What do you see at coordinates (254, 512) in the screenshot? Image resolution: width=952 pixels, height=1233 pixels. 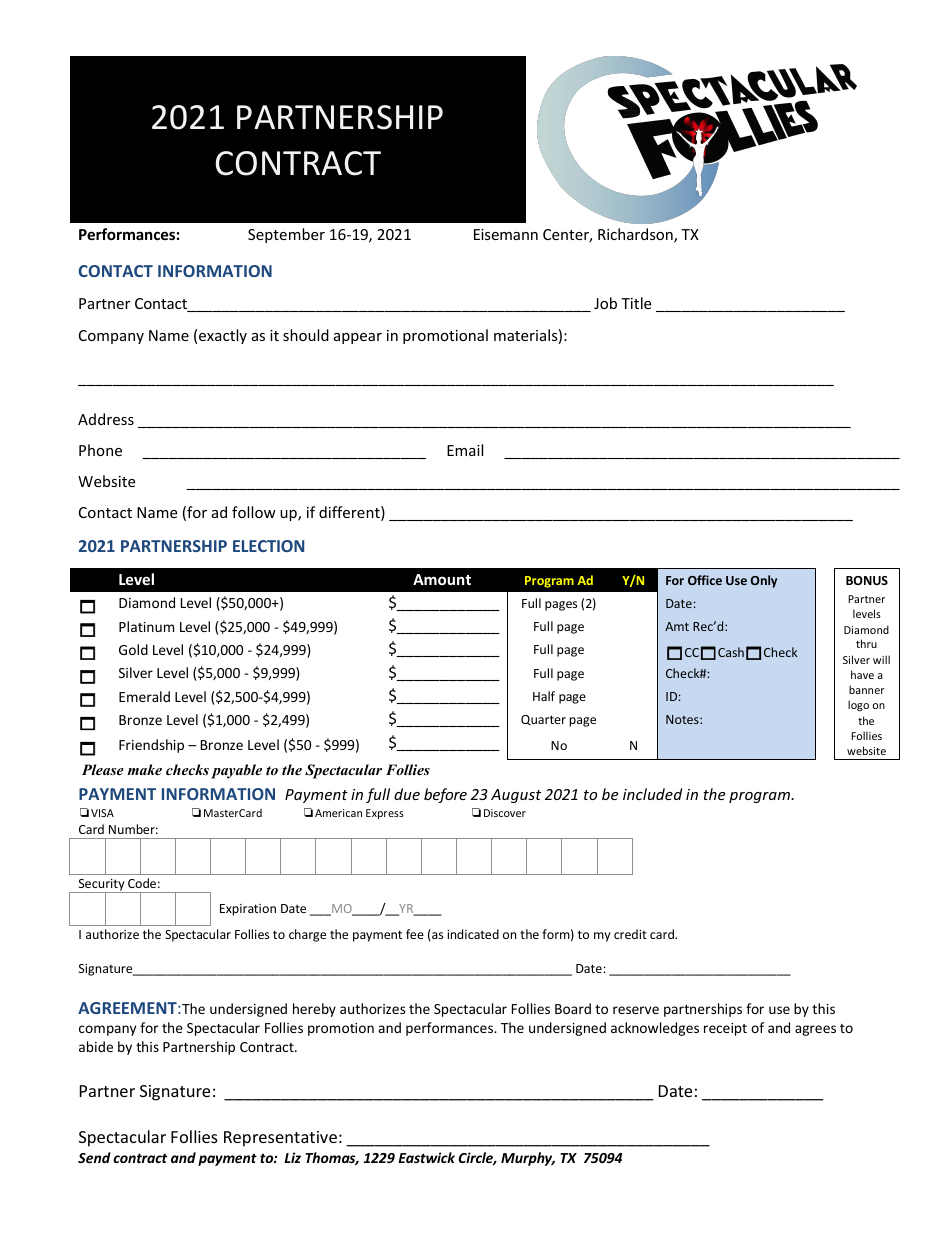 I see `follow` at bounding box center [254, 512].
